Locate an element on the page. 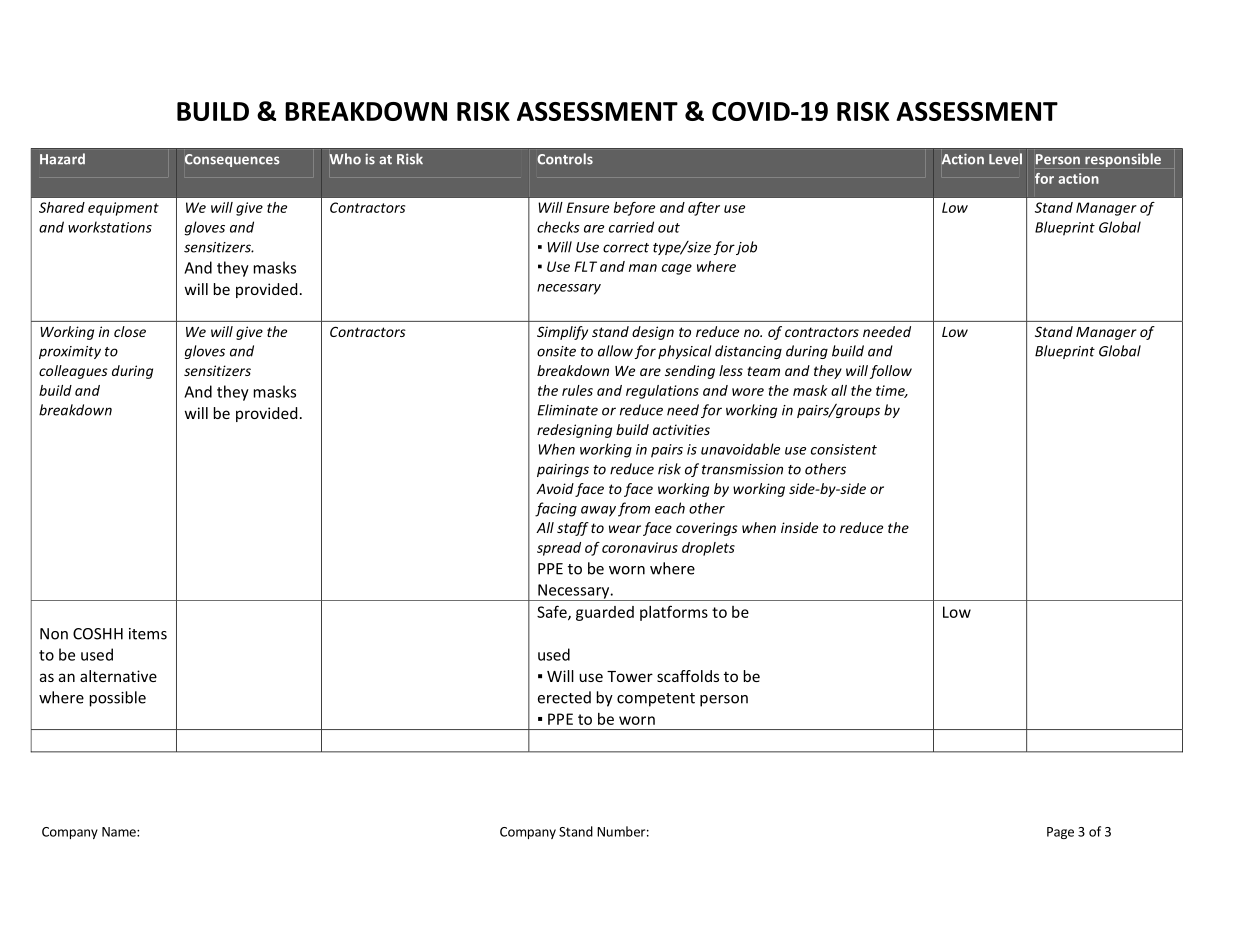 This page has width=1233, height=952. colleagues is located at coordinates (73, 372).
